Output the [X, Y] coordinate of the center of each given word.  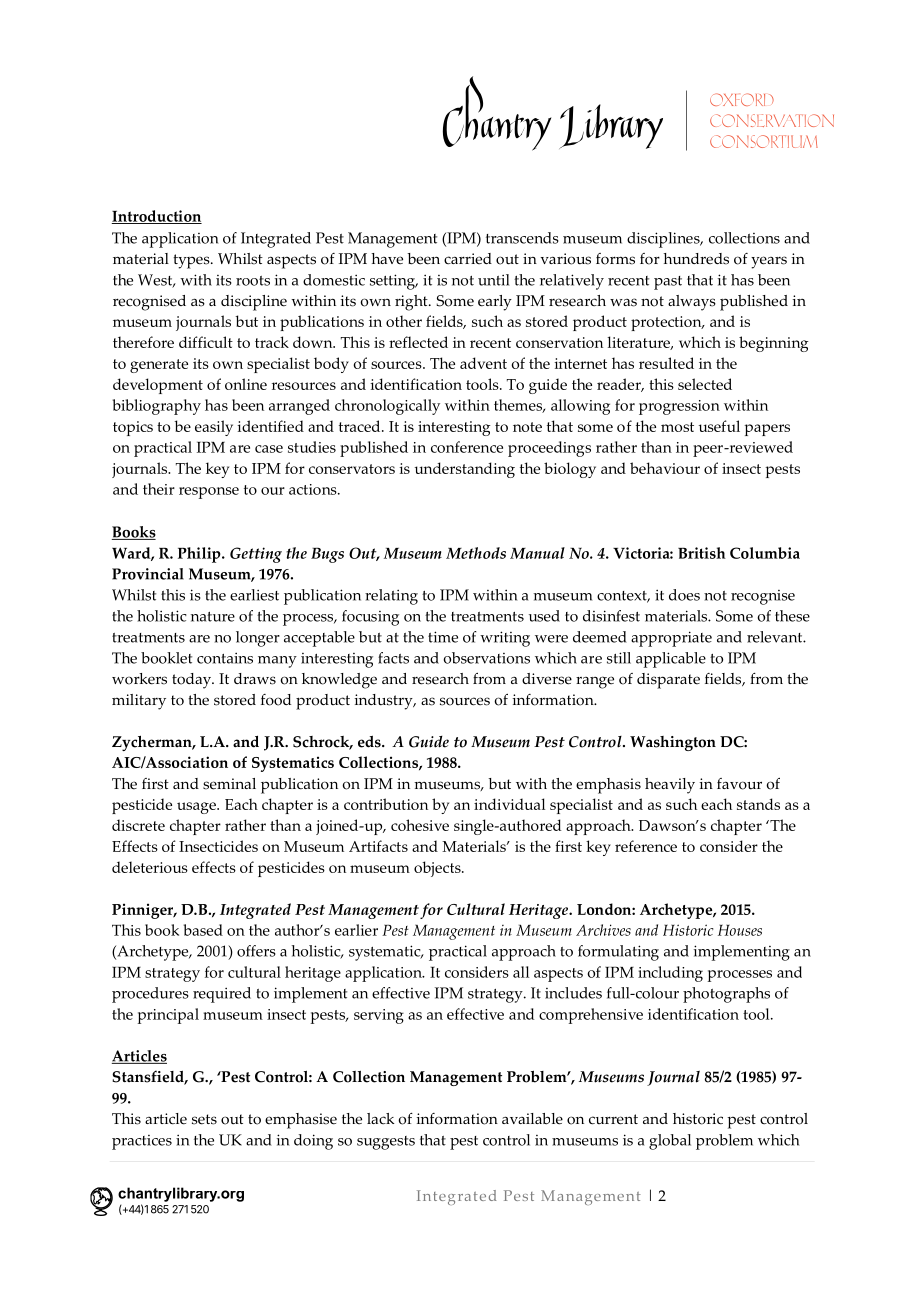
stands [758, 804]
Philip [200, 555]
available [532, 1119]
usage [197, 808]
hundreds [696, 259]
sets [204, 1119]
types [192, 261]
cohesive [420, 825]
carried [468, 259]
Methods [476, 553]
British [702, 553]
